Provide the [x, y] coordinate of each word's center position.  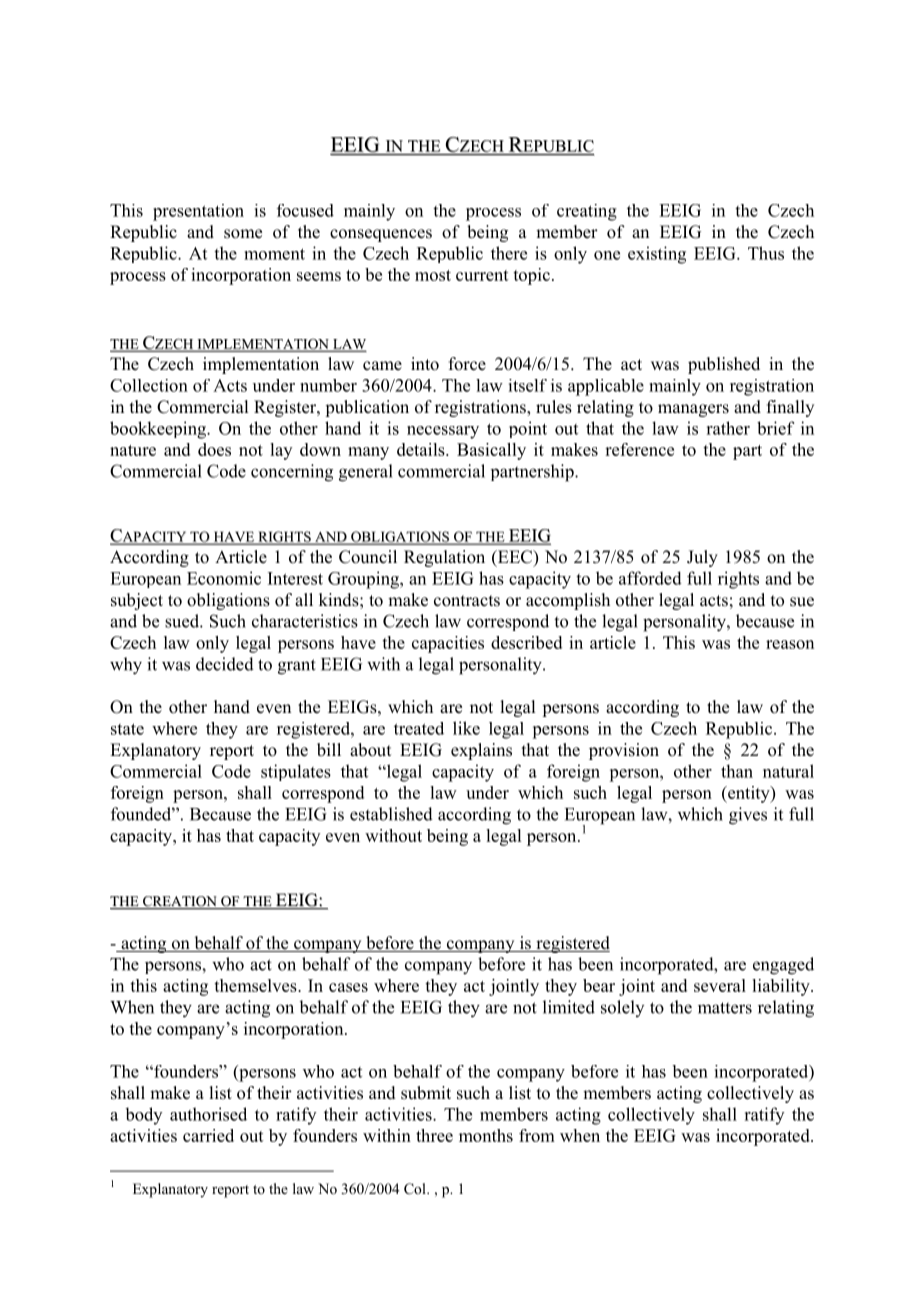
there [509, 253]
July [702, 558]
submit [426, 1093]
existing [657, 255]
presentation [198, 212]
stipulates [296, 772]
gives [748, 816]
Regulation [444, 558]
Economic [224, 578]
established [391, 814]
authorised [208, 1114]
